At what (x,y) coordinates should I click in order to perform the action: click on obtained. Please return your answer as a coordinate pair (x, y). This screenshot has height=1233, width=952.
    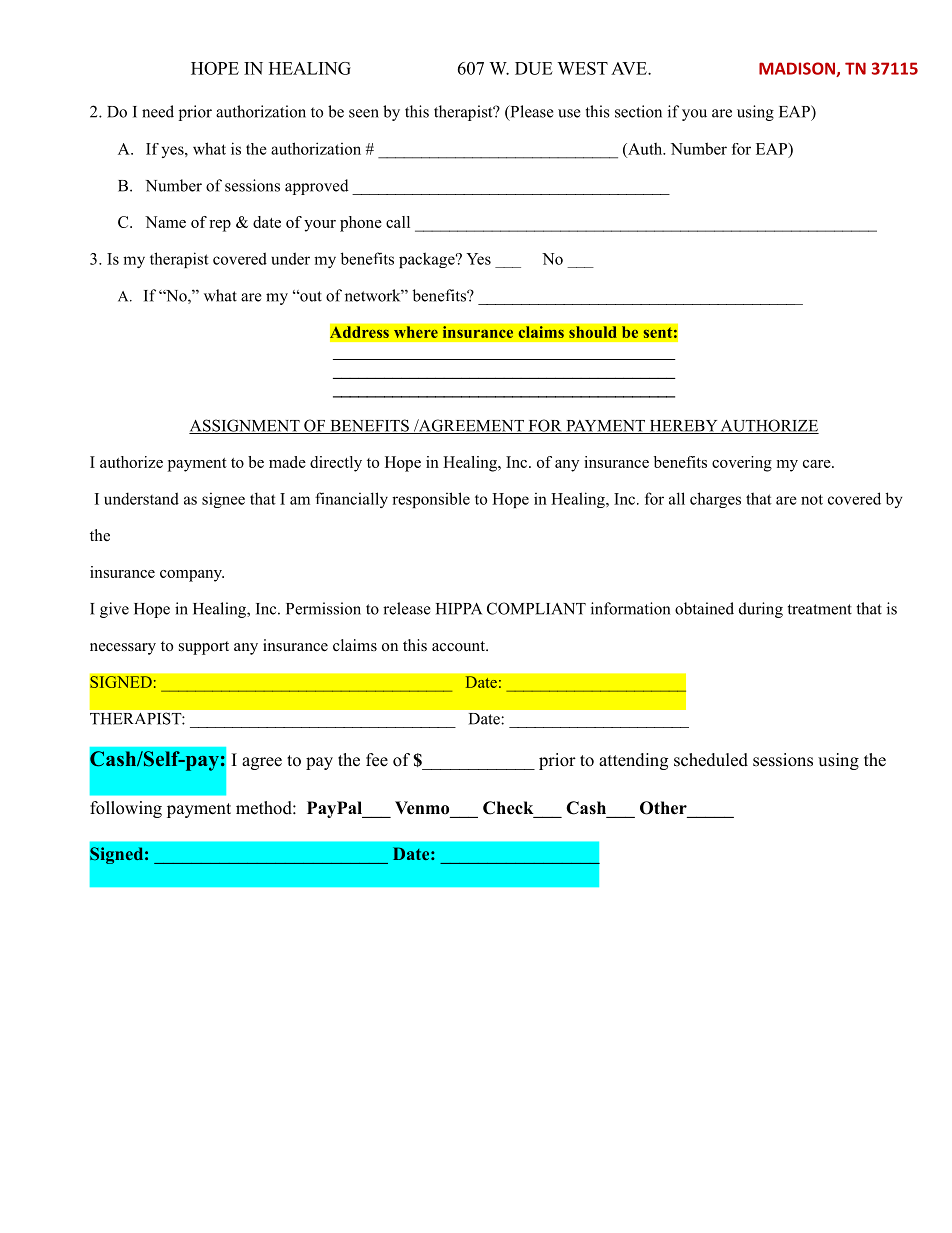
    Looking at the image, I should click on (704, 608).
